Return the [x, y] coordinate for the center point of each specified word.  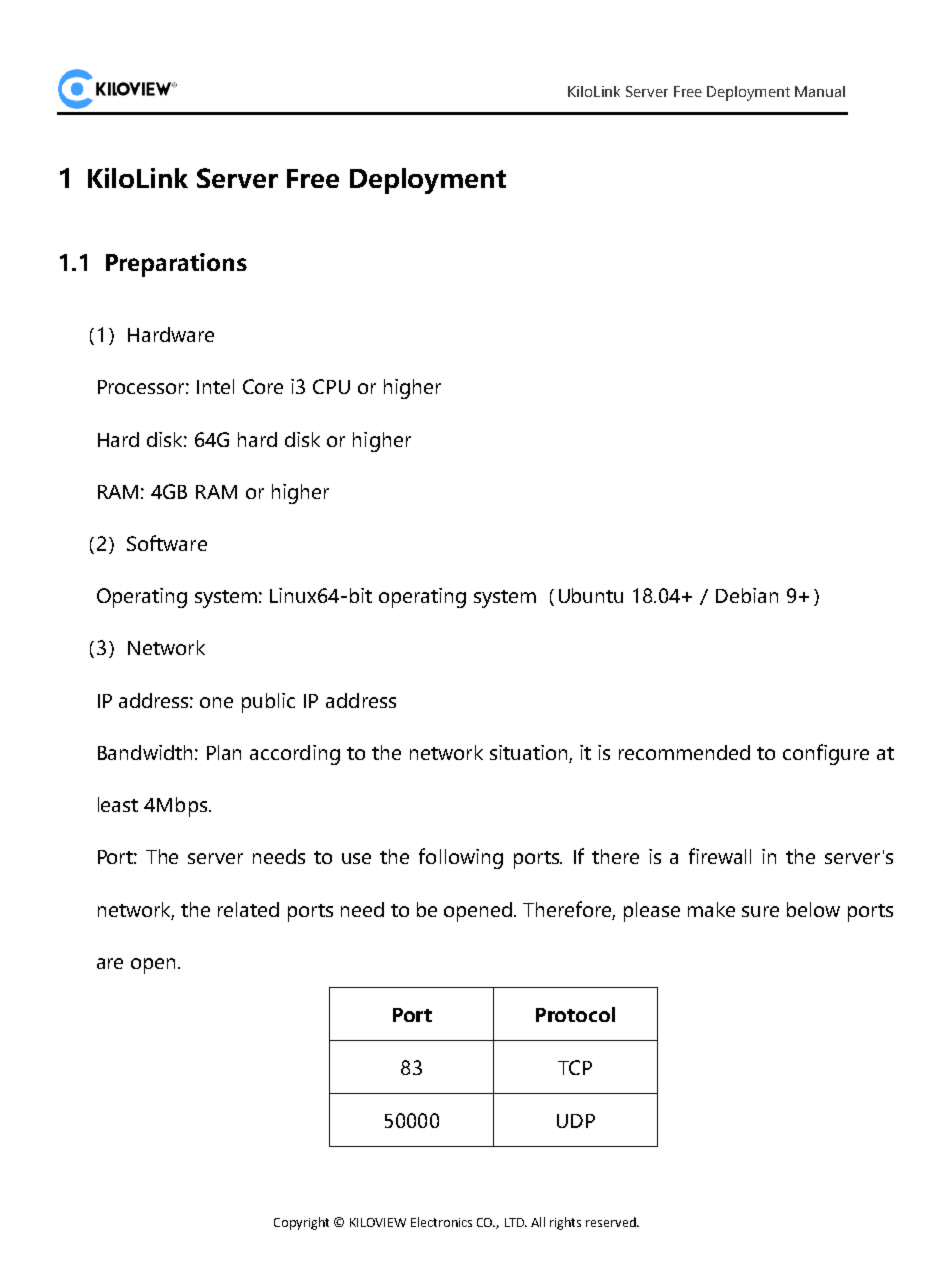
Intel [215, 386]
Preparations [176, 265]
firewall [720, 856]
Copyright [301, 1223]
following [461, 858]
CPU [331, 386]
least [118, 804]
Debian [747, 595]
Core [263, 386]
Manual [820, 91]
